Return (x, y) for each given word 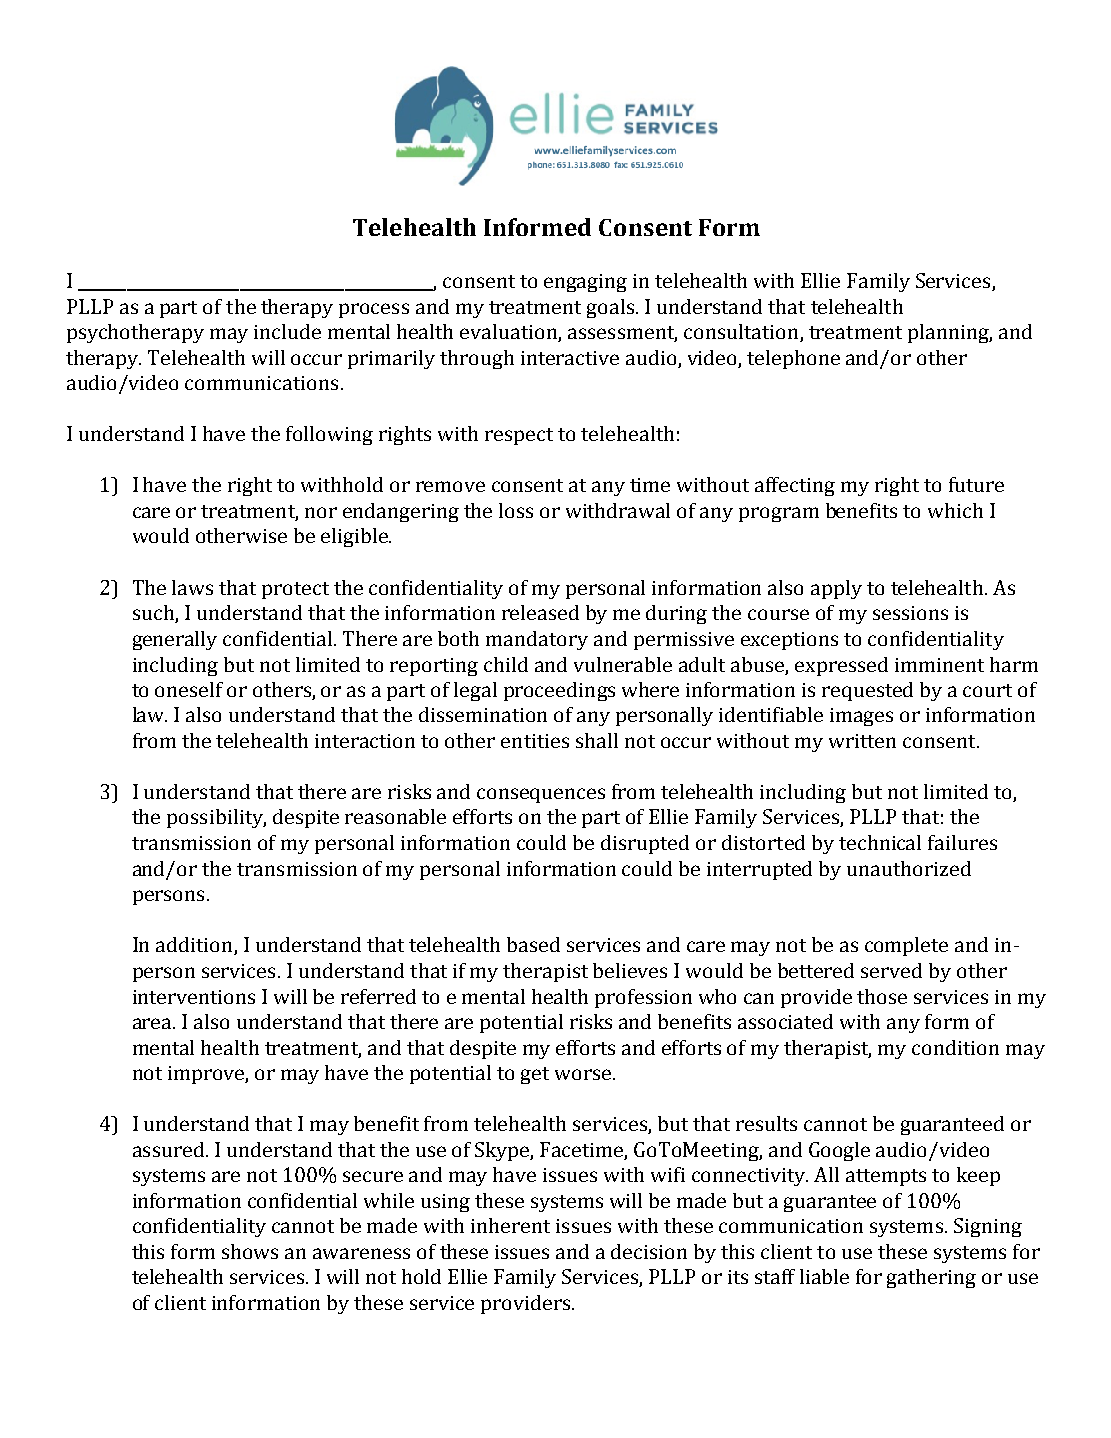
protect (295, 590)
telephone (793, 359)
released (540, 612)
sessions (910, 613)
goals (610, 308)
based (533, 944)
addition (195, 946)
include (287, 331)
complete (906, 946)
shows (250, 1251)
